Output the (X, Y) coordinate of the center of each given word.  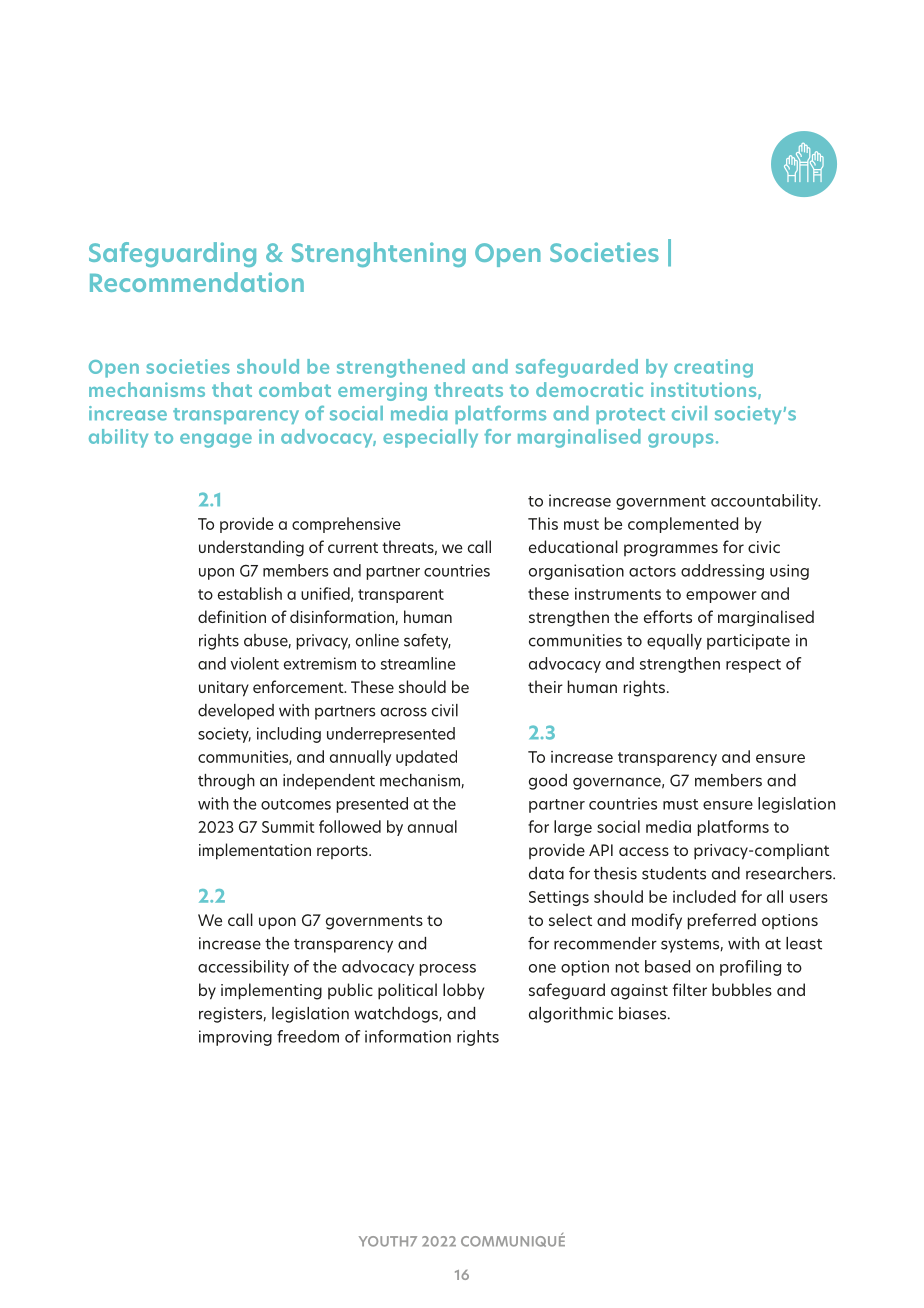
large (573, 828)
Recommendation (197, 282)
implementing (271, 991)
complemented (683, 525)
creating (713, 368)
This (543, 523)
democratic (589, 389)
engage (216, 440)
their (545, 686)
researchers (790, 873)
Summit (288, 827)
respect (753, 666)
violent (255, 663)
